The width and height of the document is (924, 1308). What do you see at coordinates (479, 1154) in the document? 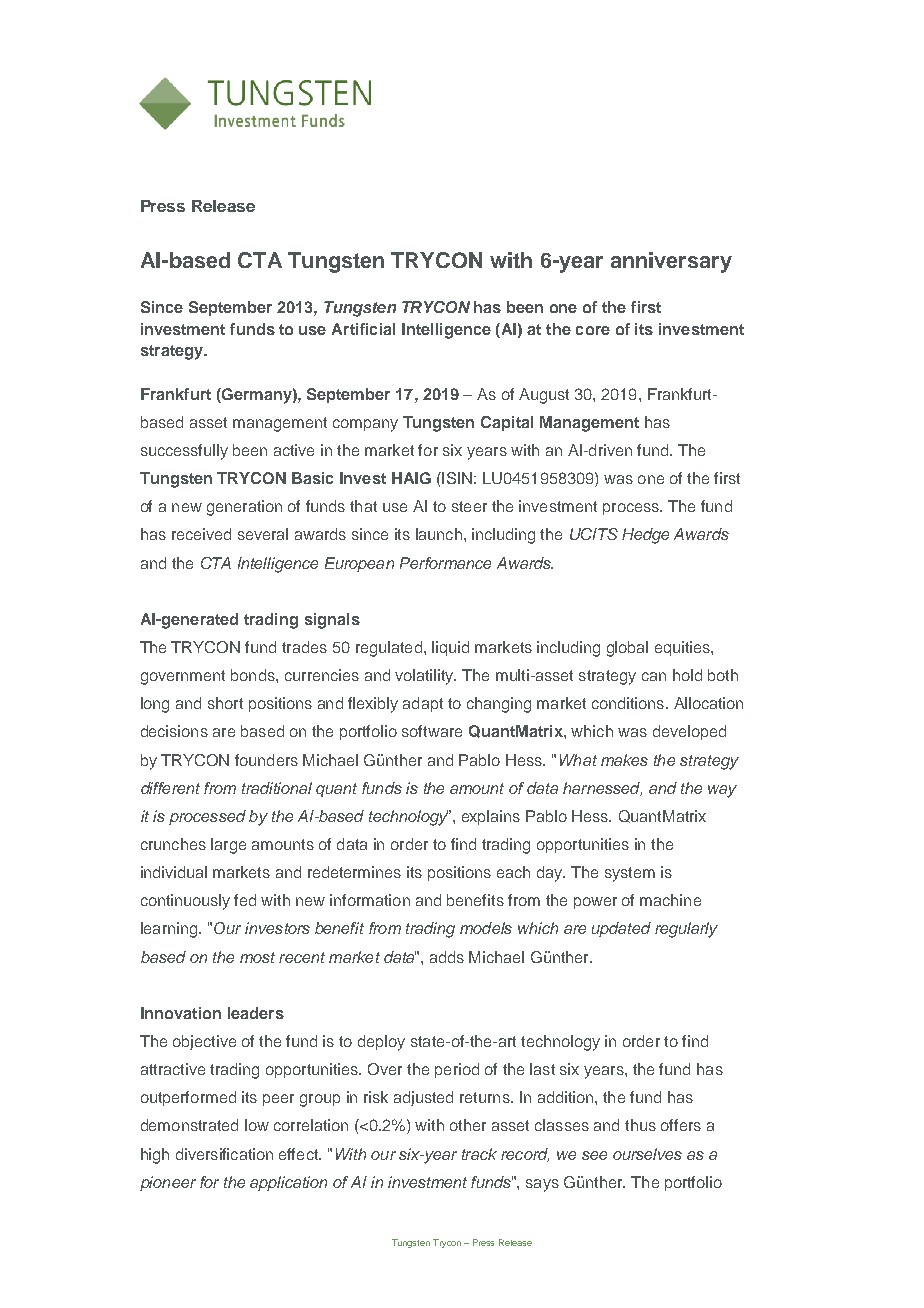
I see `track` at bounding box center [479, 1154].
